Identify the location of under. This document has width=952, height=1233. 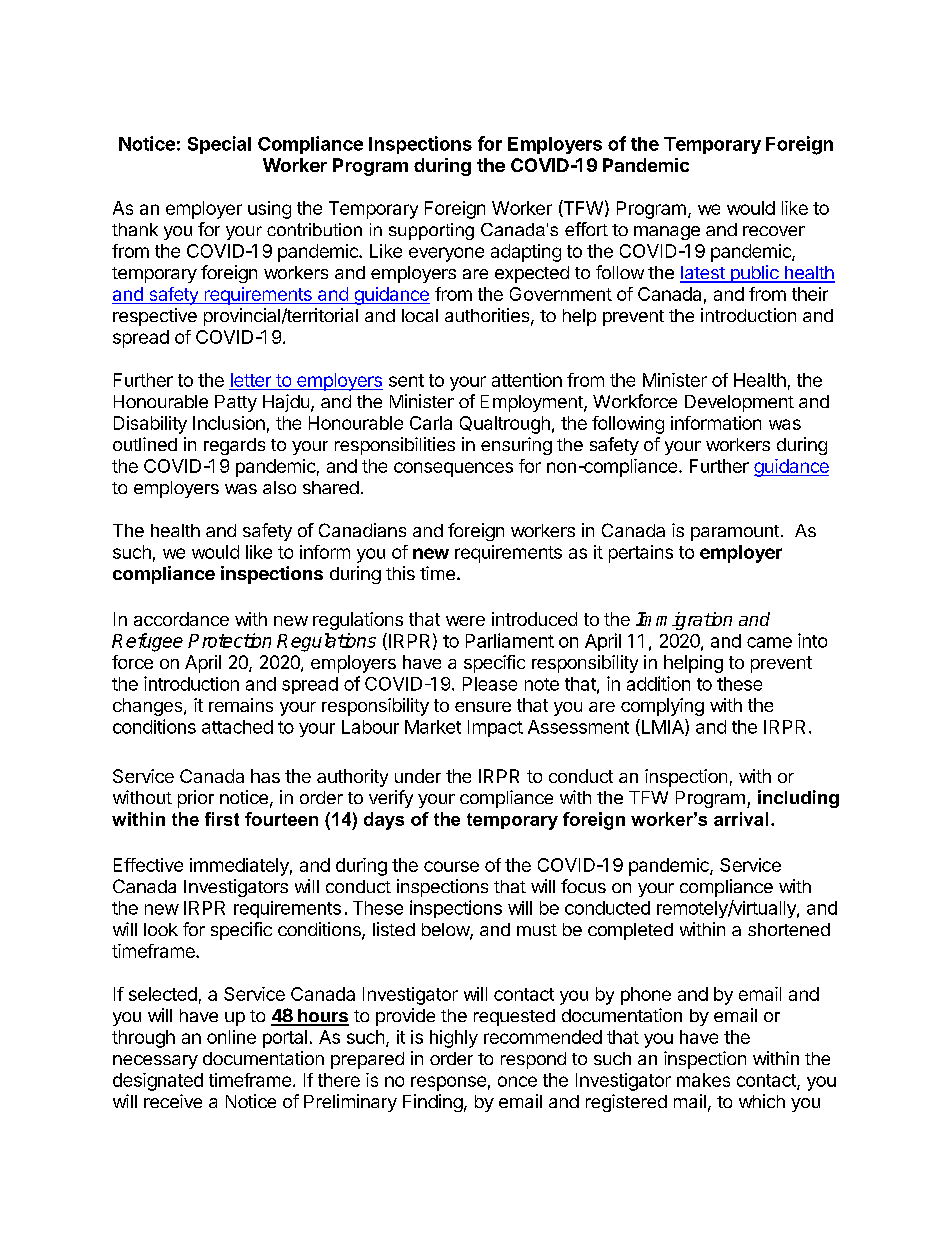
(418, 776).
